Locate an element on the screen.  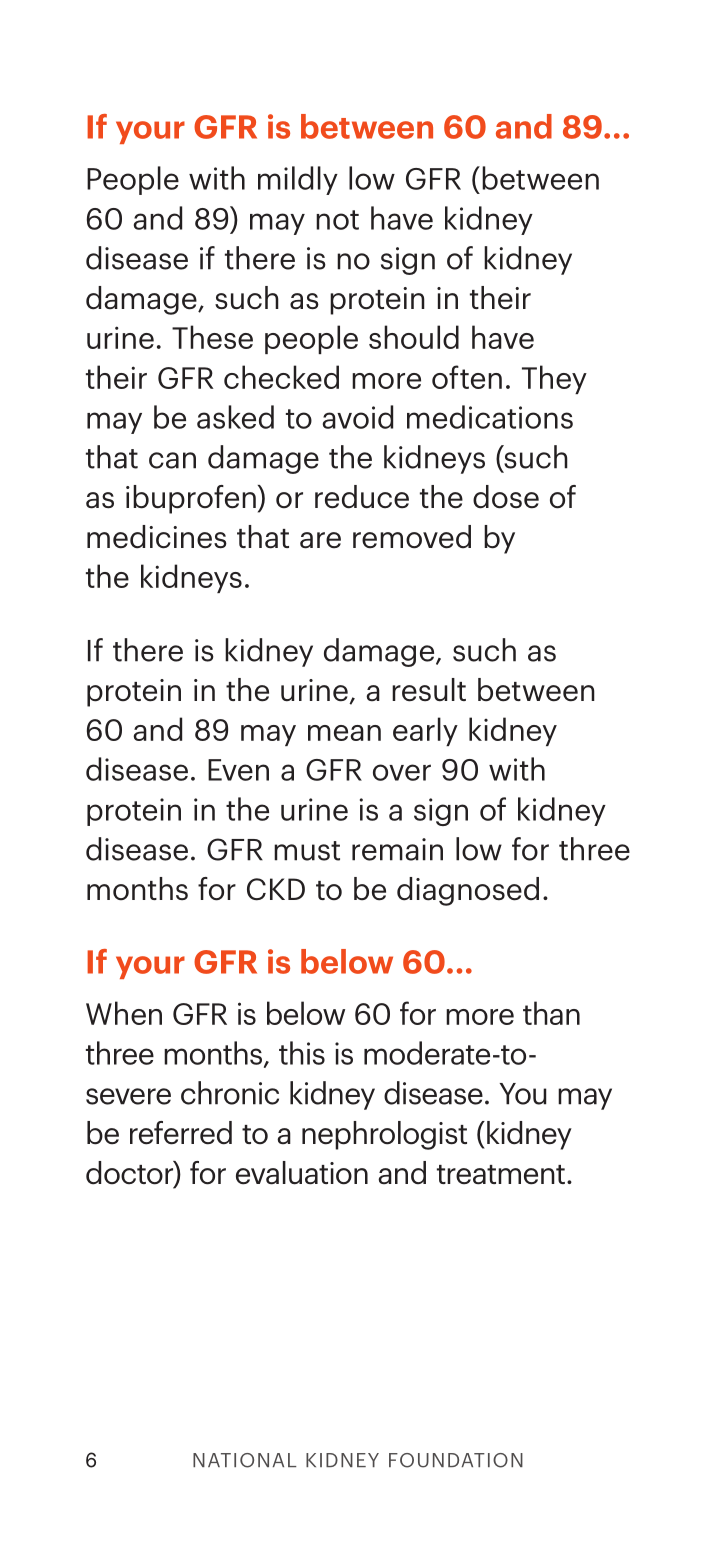
medicines is located at coordinates (157, 537).
